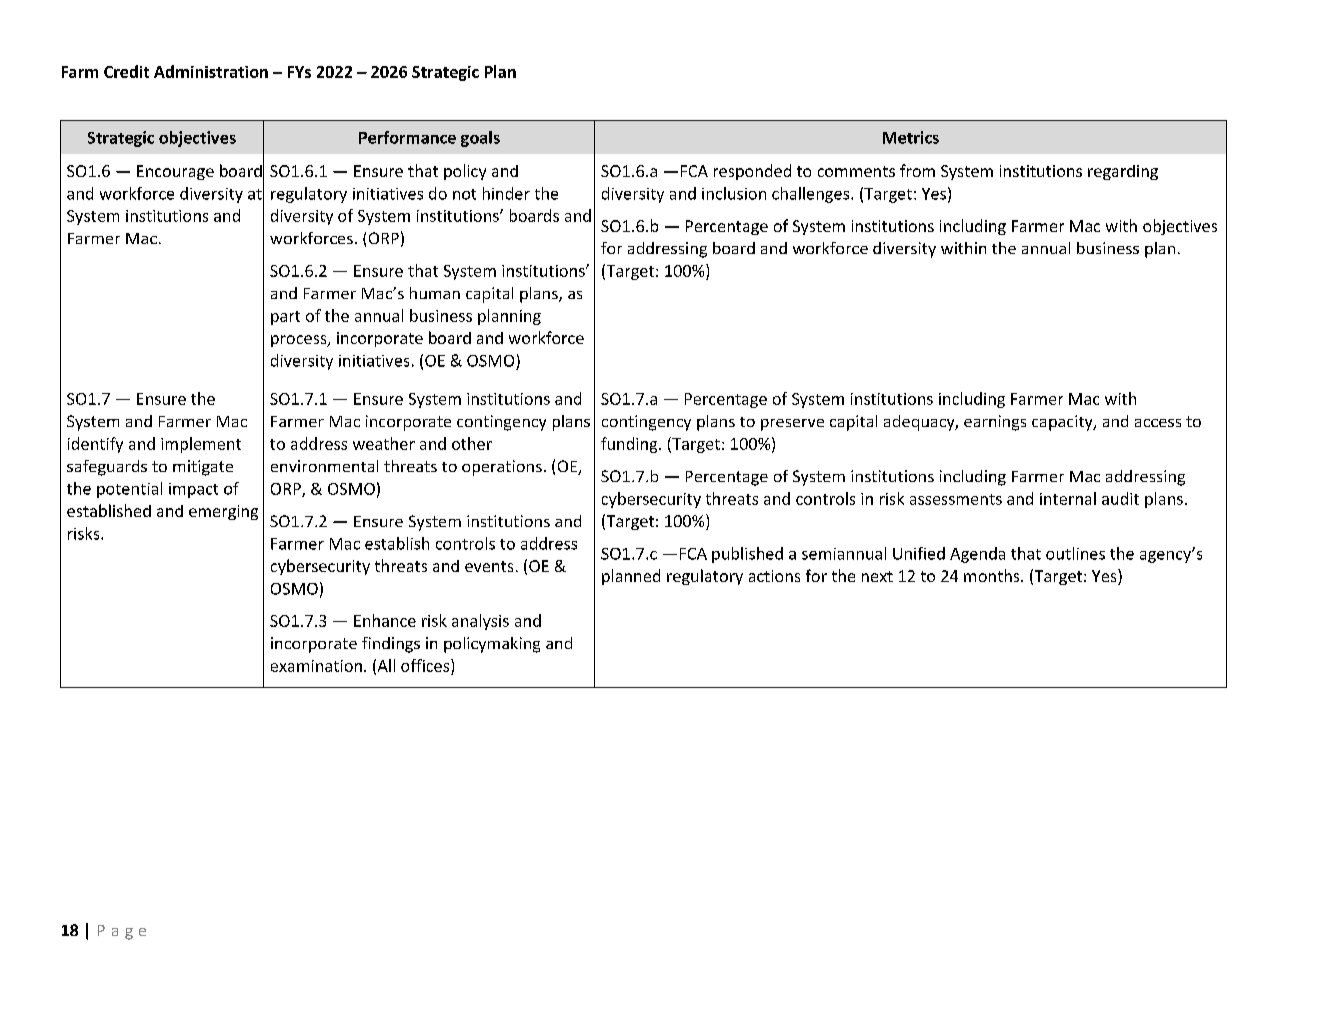  What do you see at coordinates (993, 575) in the screenshot?
I see `months` at bounding box center [993, 575].
